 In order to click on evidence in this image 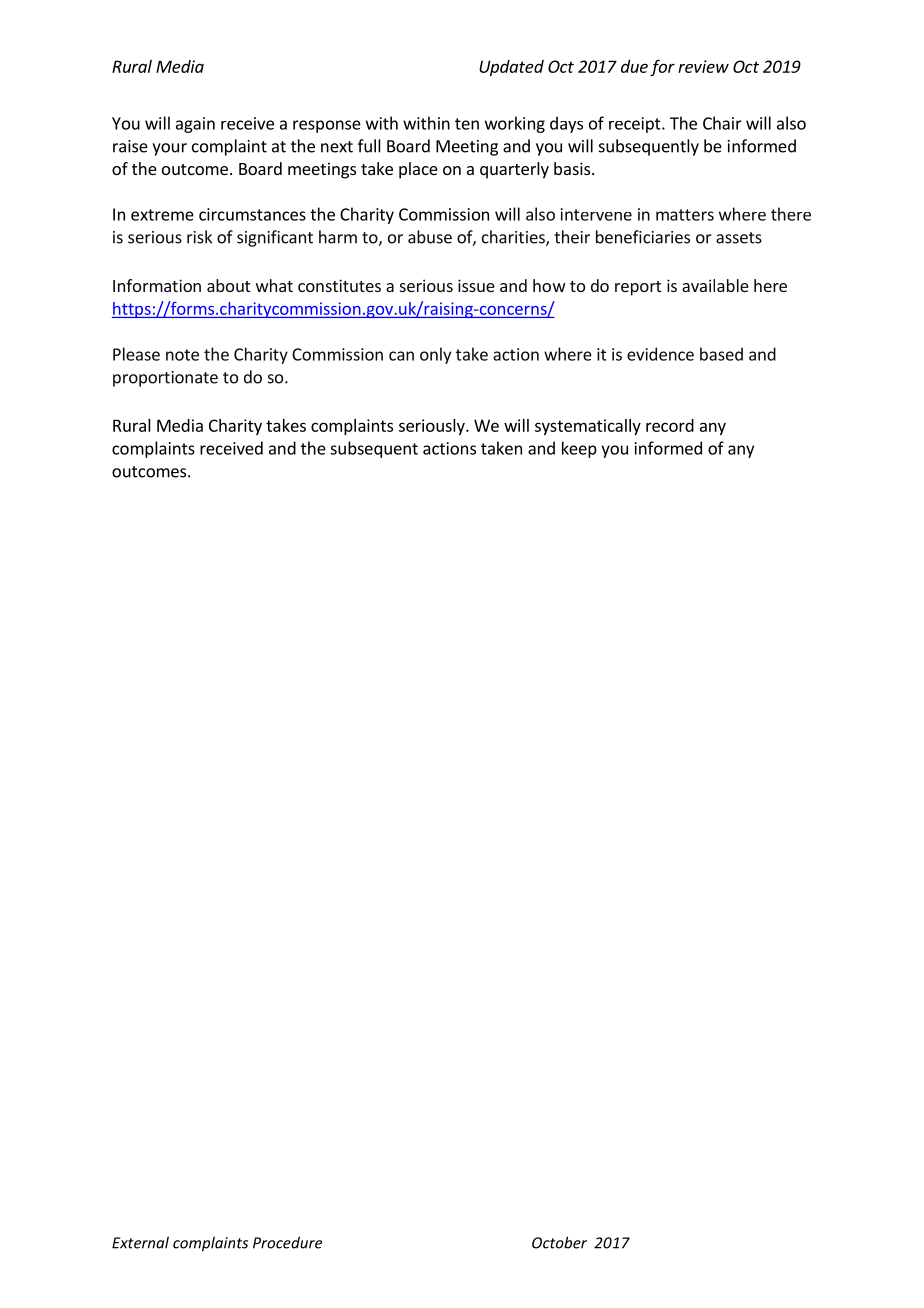, I will do `click(660, 354)`.
